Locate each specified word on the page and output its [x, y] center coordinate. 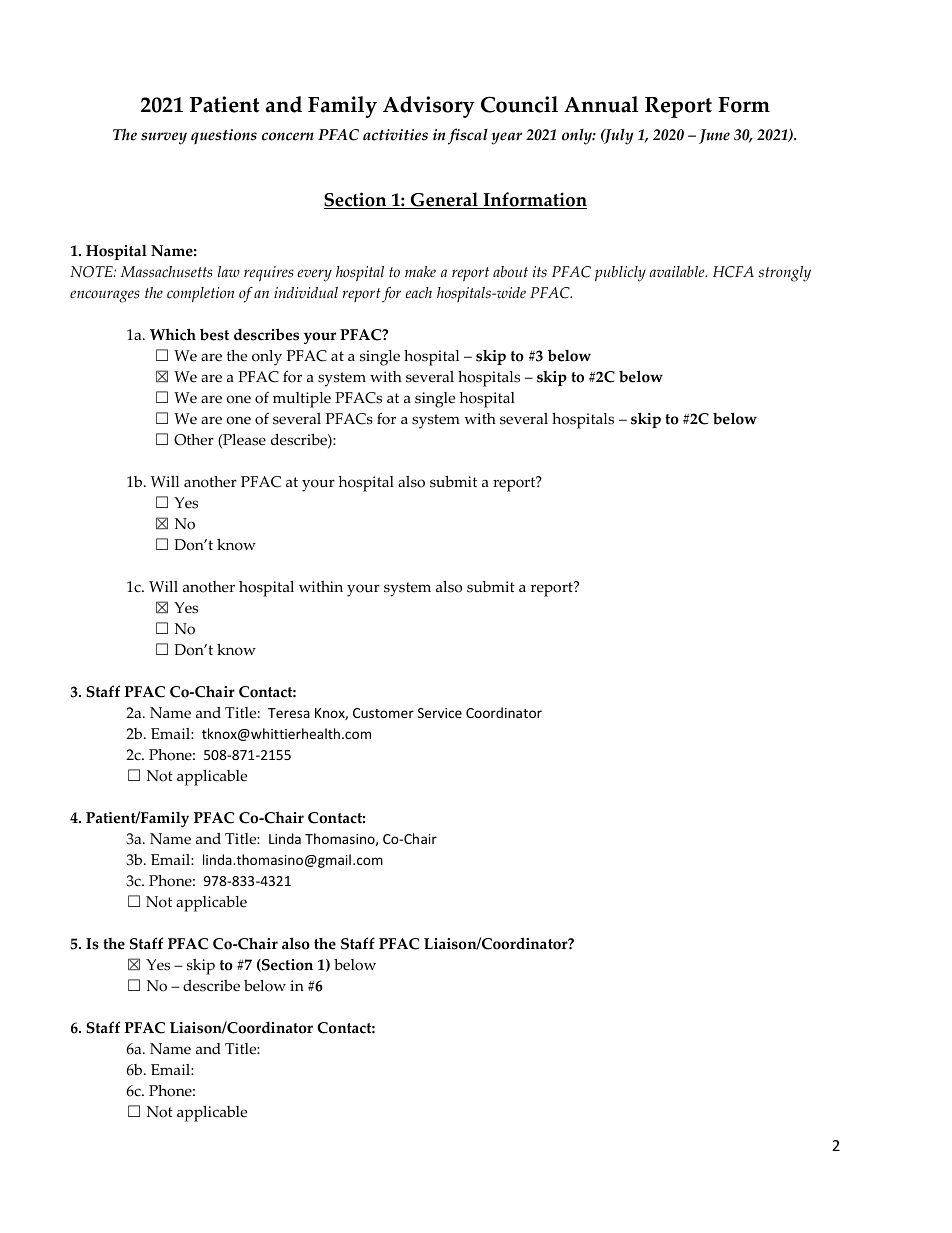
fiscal [468, 136]
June [714, 136]
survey [164, 138]
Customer [383, 713]
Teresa [289, 713]
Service [440, 713]
